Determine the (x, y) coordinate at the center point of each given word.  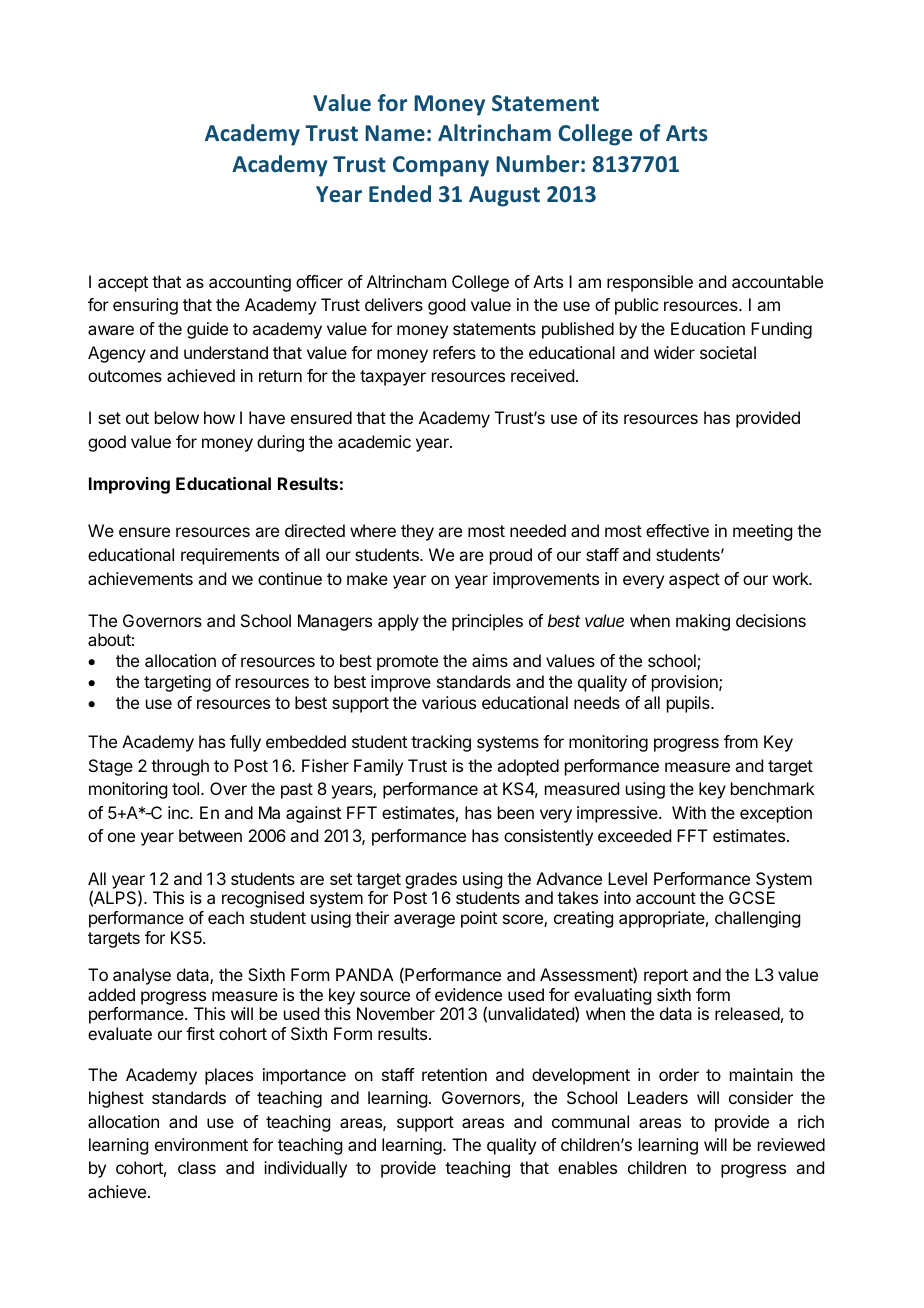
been (516, 812)
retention (454, 1074)
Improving (129, 485)
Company (441, 166)
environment (201, 1144)
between (210, 835)
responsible (650, 283)
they (417, 532)
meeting (762, 532)
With (689, 812)
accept (123, 284)
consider (761, 1097)
